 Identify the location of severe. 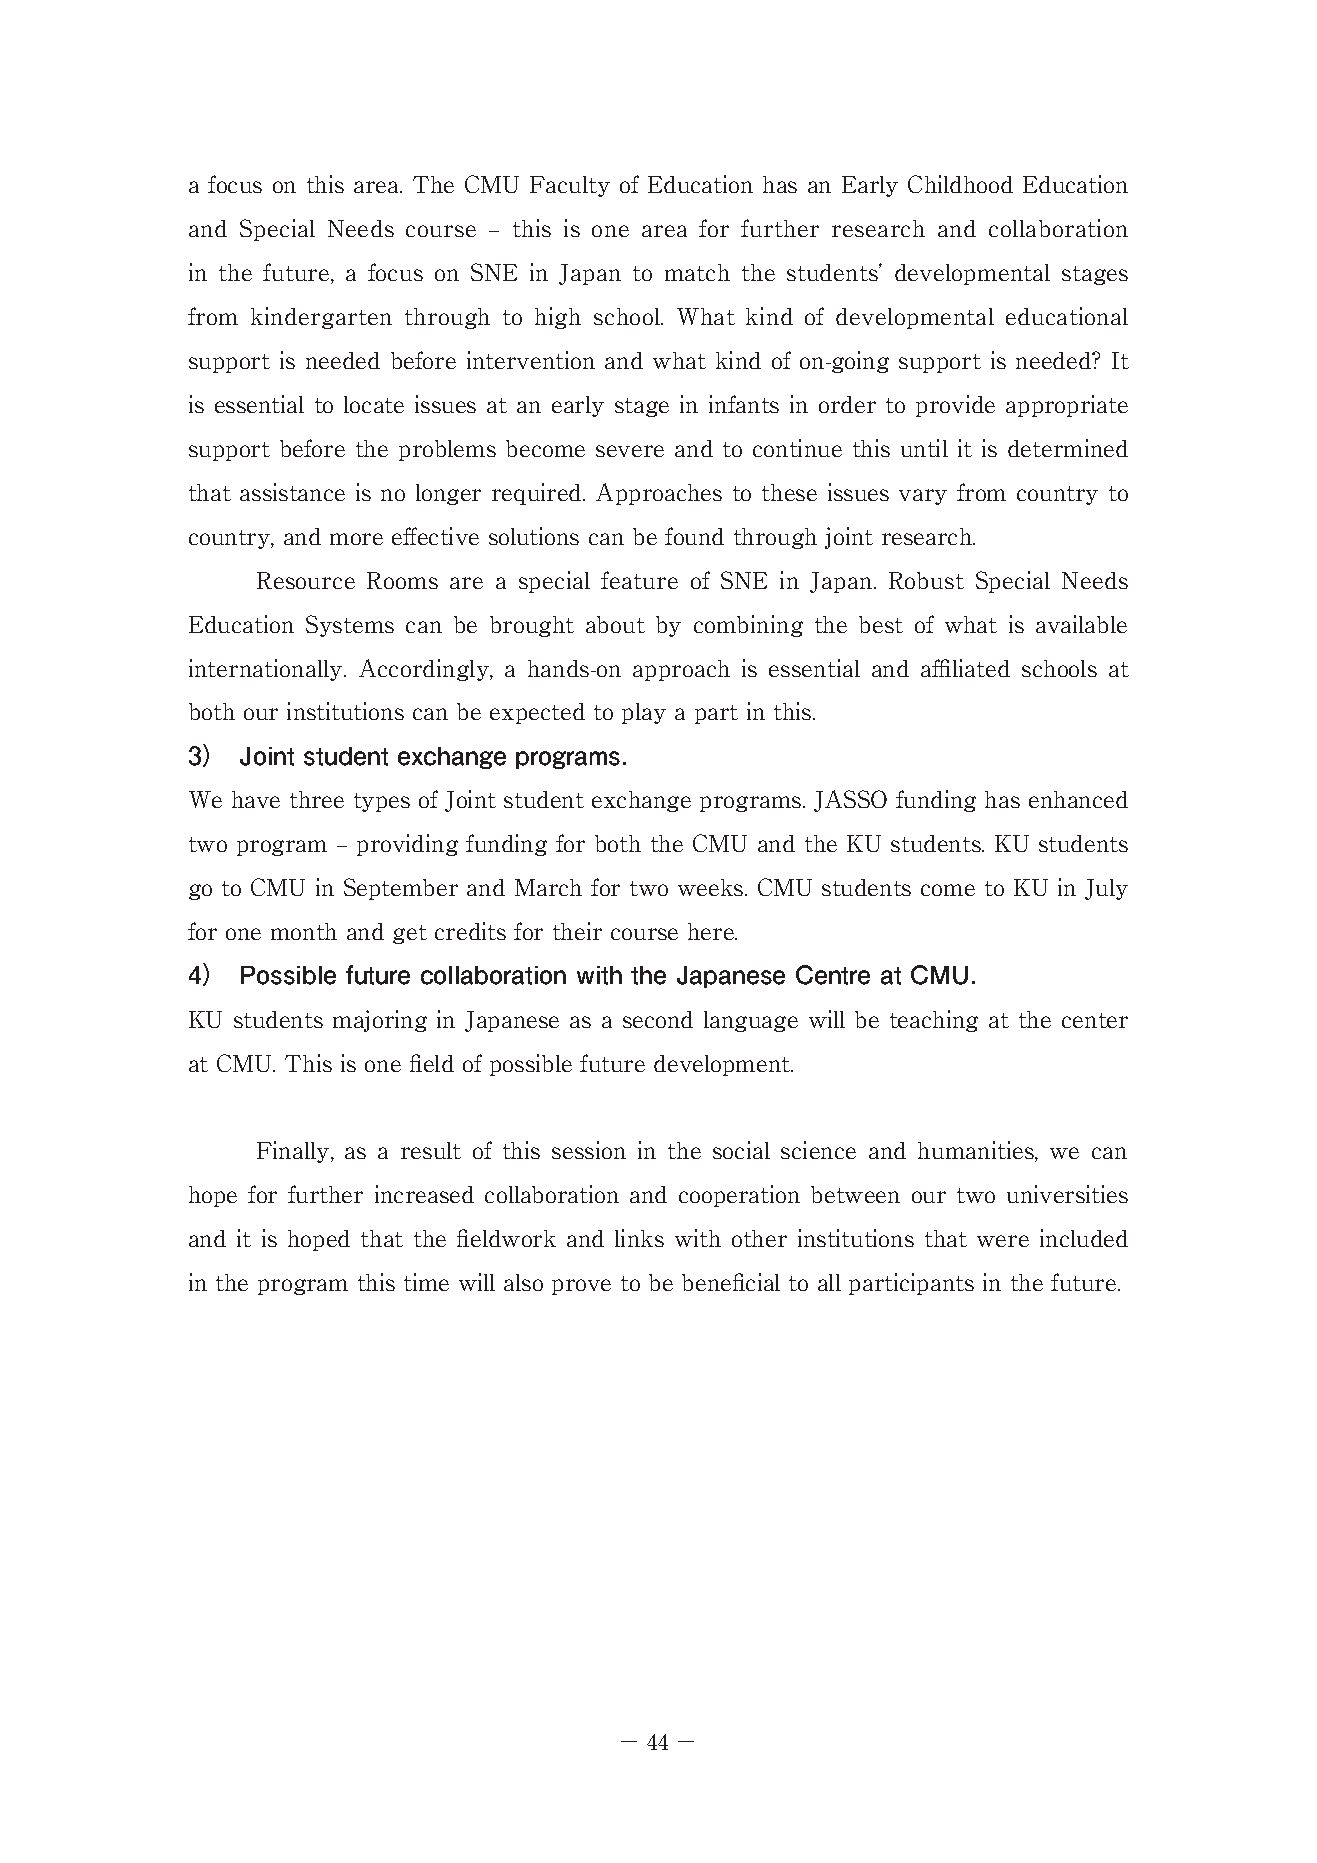
(630, 451).
